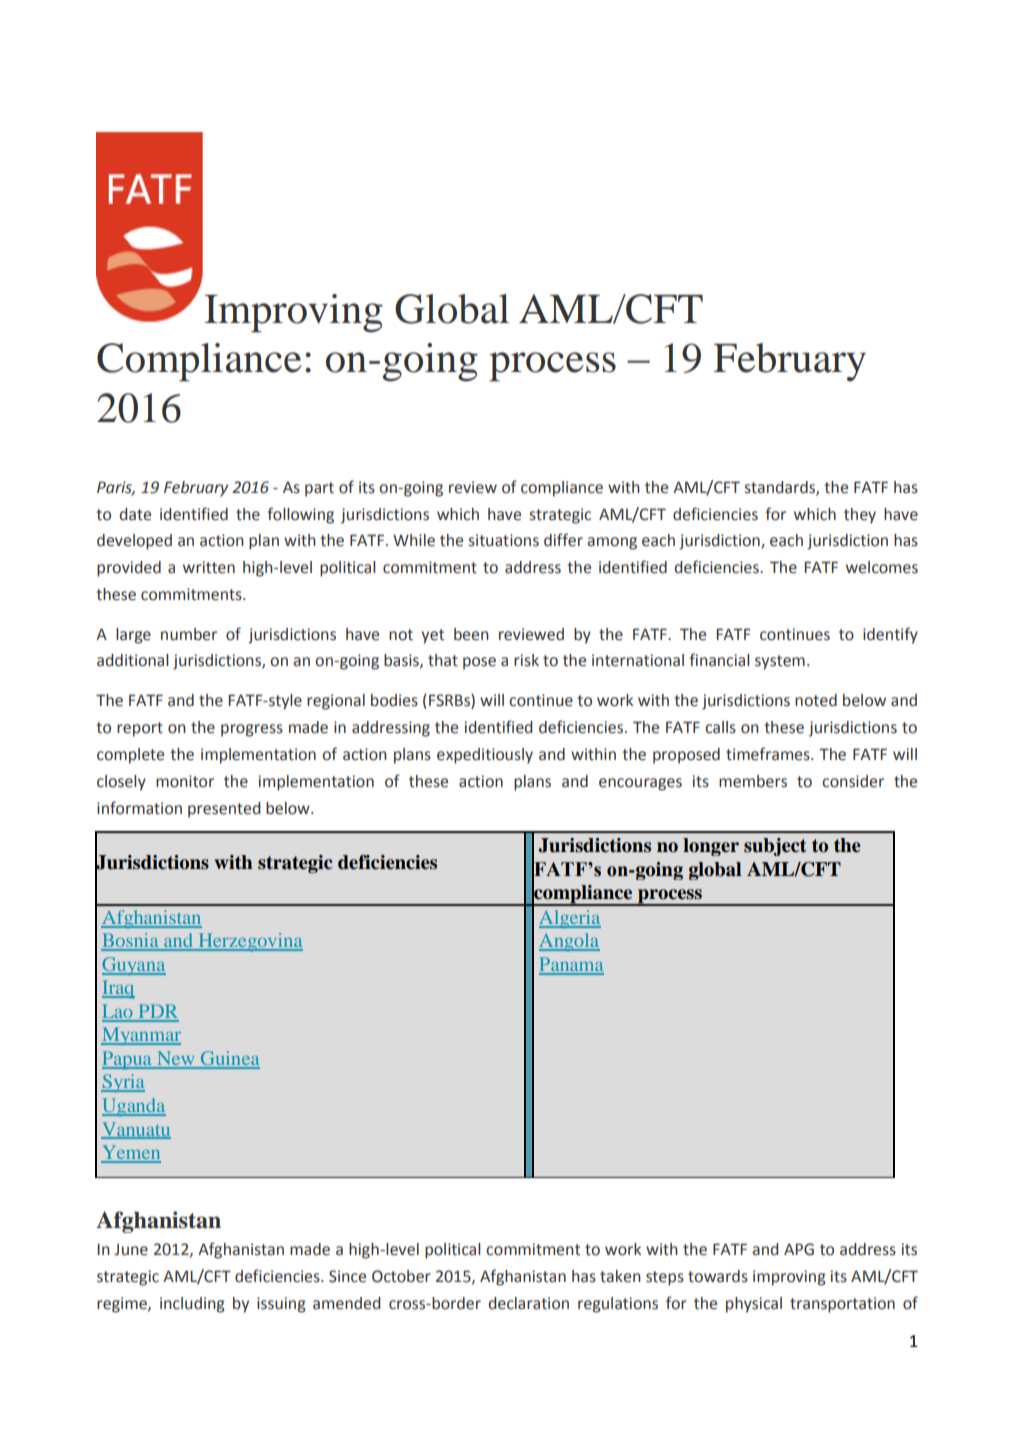 This page has width=1015, height=1435. Describe the element at coordinates (799, 1249) in the page. I see `APG` at that location.
